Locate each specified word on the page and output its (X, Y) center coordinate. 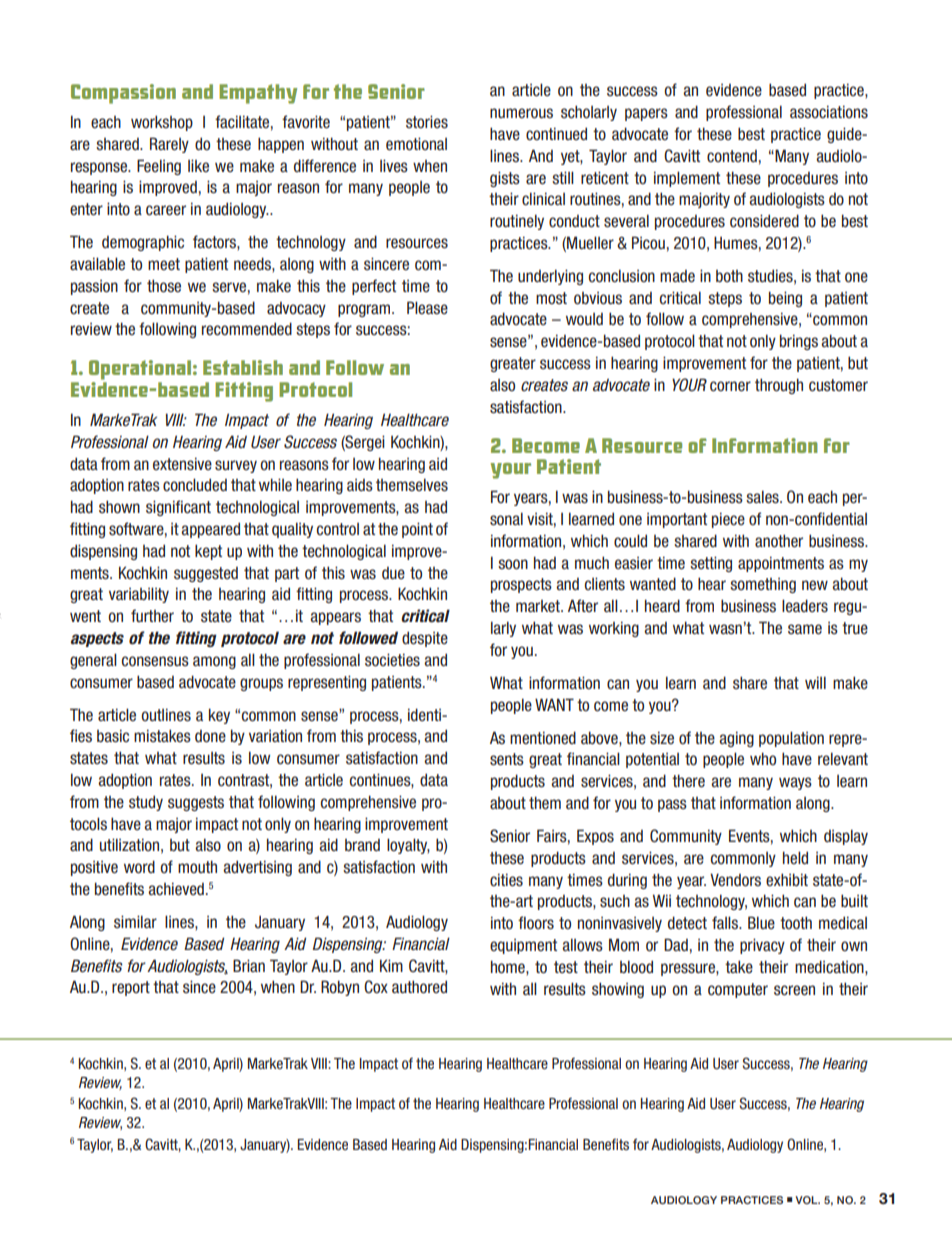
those (164, 286)
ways (795, 783)
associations (829, 112)
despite (425, 639)
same (805, 629)
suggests (196, 803)
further (152, 616)
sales (763, 497)
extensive (182, 464)
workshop (162, 123)
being (785, 299)
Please (427, 308)
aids (360, 485)
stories (427, 122)
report (131, 988)
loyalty (408, 846)
